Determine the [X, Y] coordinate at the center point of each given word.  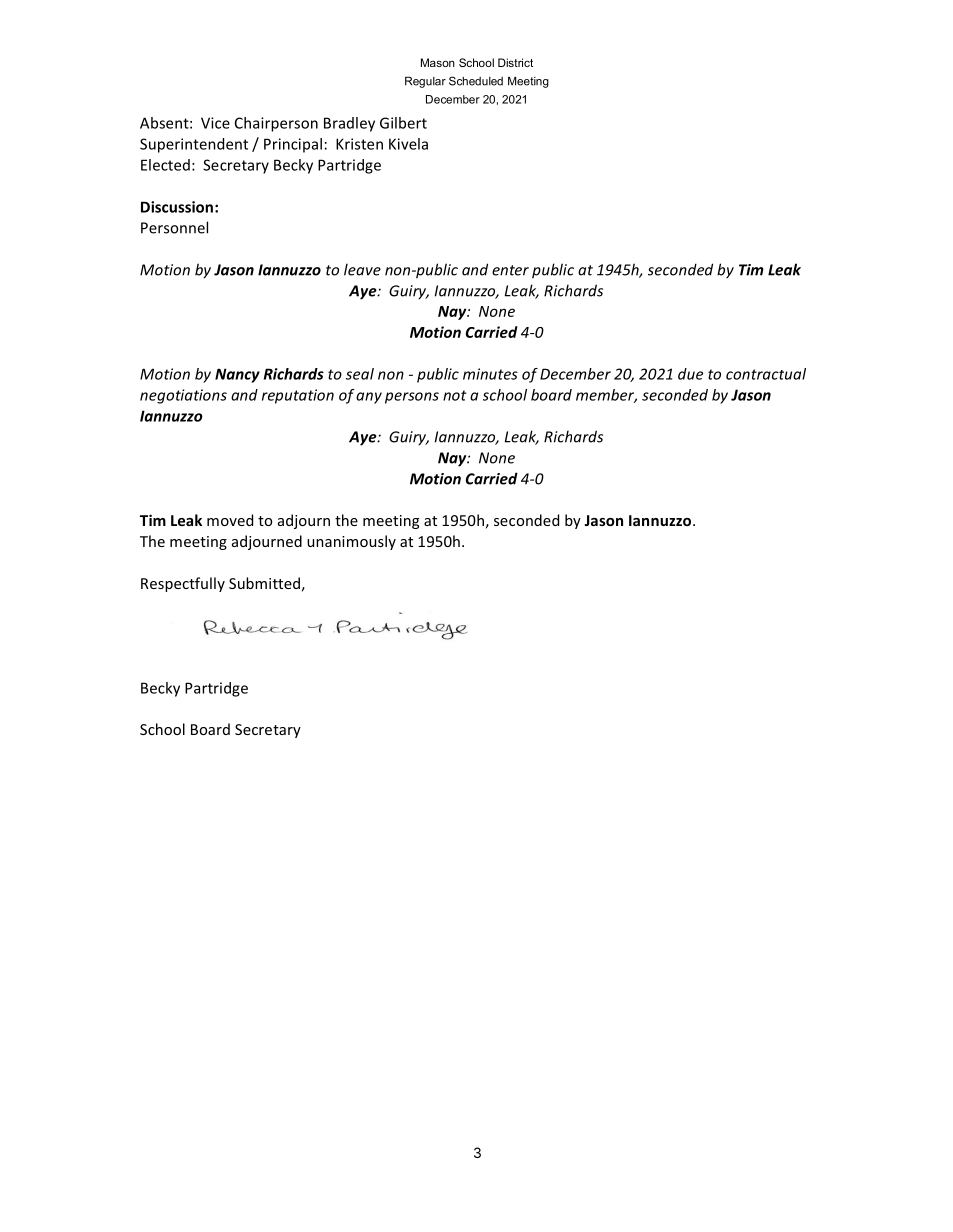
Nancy [237, 375]
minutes [490, 374]
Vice [215, 123]
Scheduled [476, 81]
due [690, 374]
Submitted [264, 583]
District [515, 62]
